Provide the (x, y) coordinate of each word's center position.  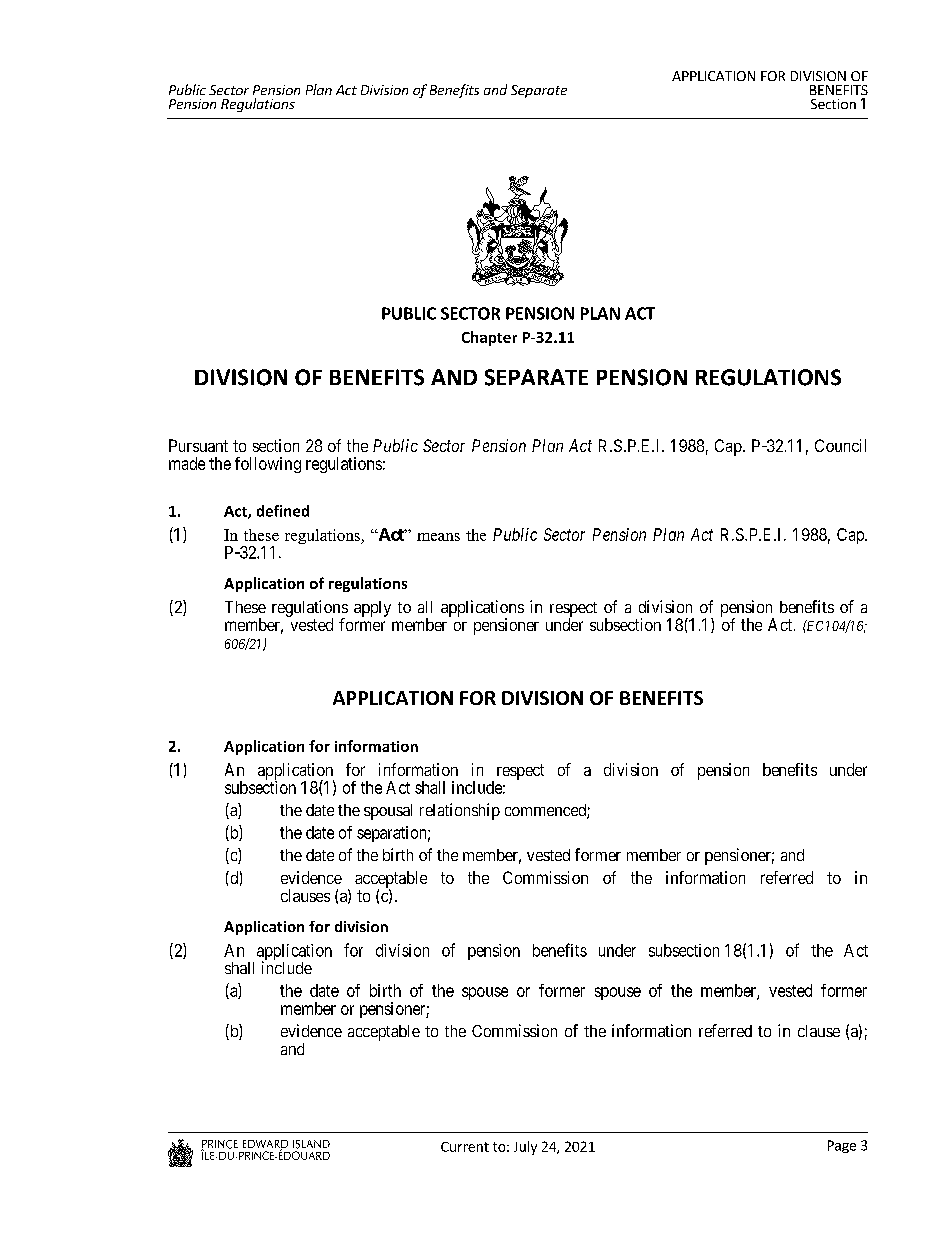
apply (372, 609)
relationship (460, 811)
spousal (388, 812)
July (525, 1148)
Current (465, 1147)
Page (842, 1146)
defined (283, 511)
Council (840, 445)
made (187, 463)
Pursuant (198, 445)
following (268, 465)
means (438, 537)
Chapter (489, 338)
